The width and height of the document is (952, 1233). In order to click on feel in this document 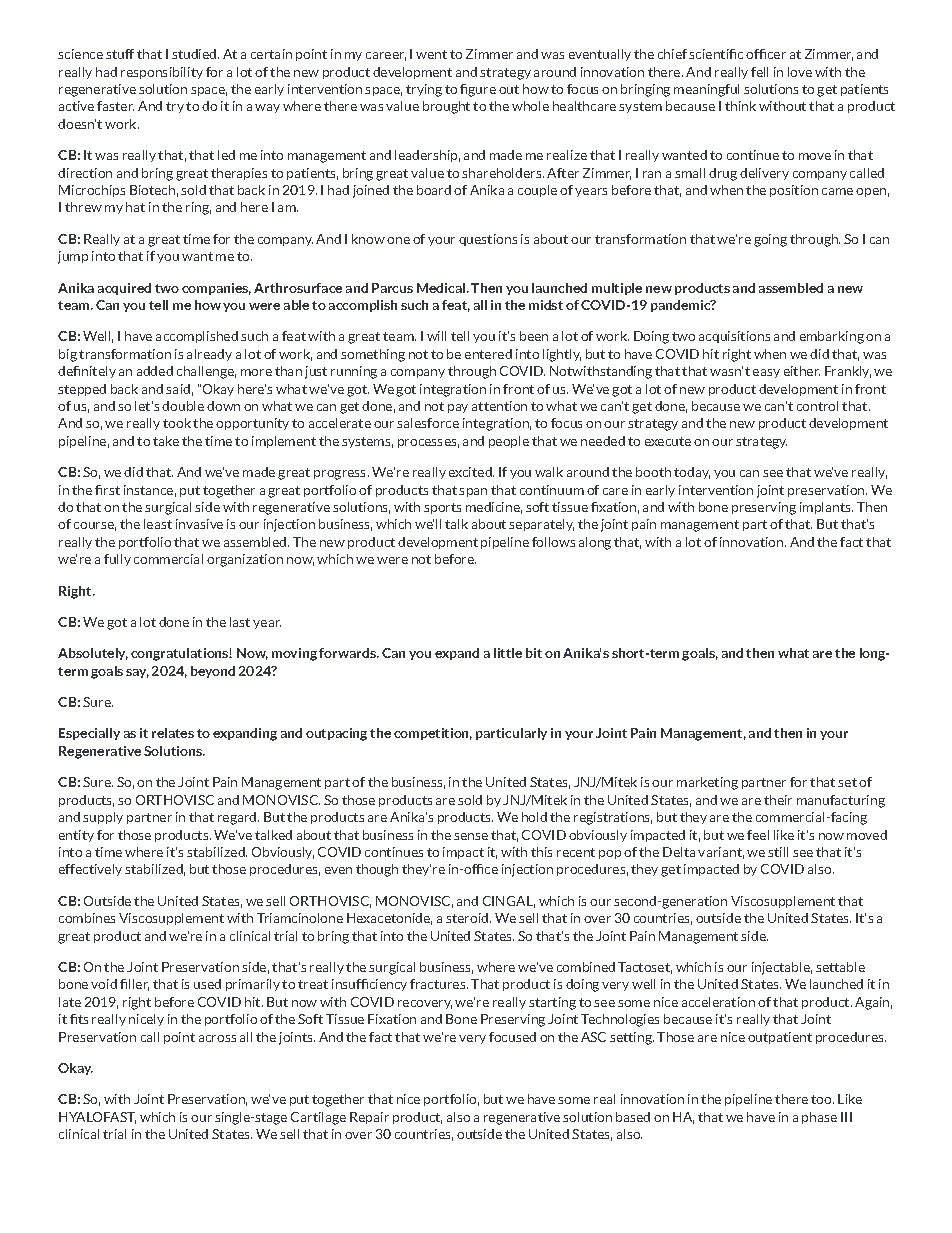, I will do `click(758, 835)`.
